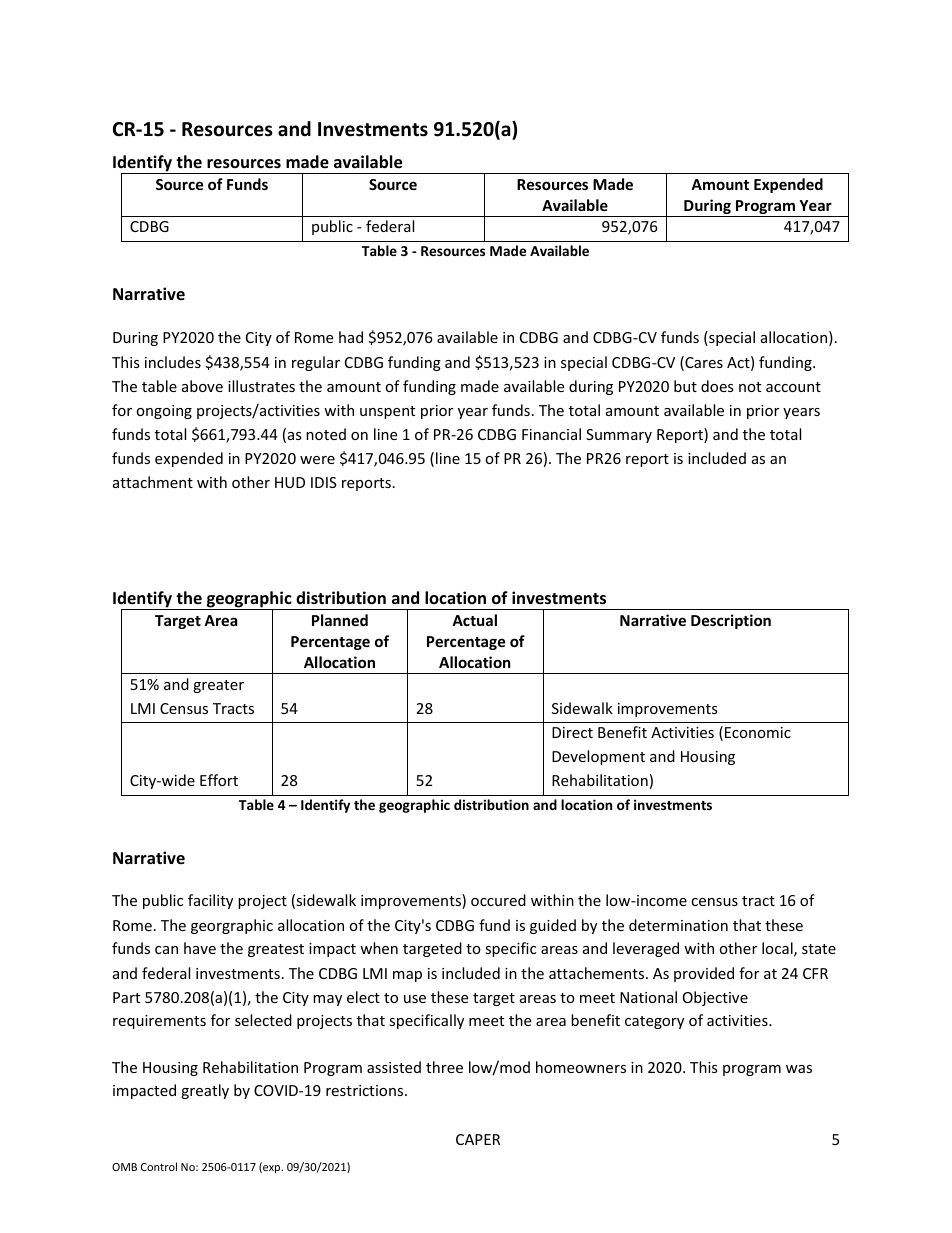  Describe the element at coordinates (572, 732) in the document. I see `Direct` at that location.
